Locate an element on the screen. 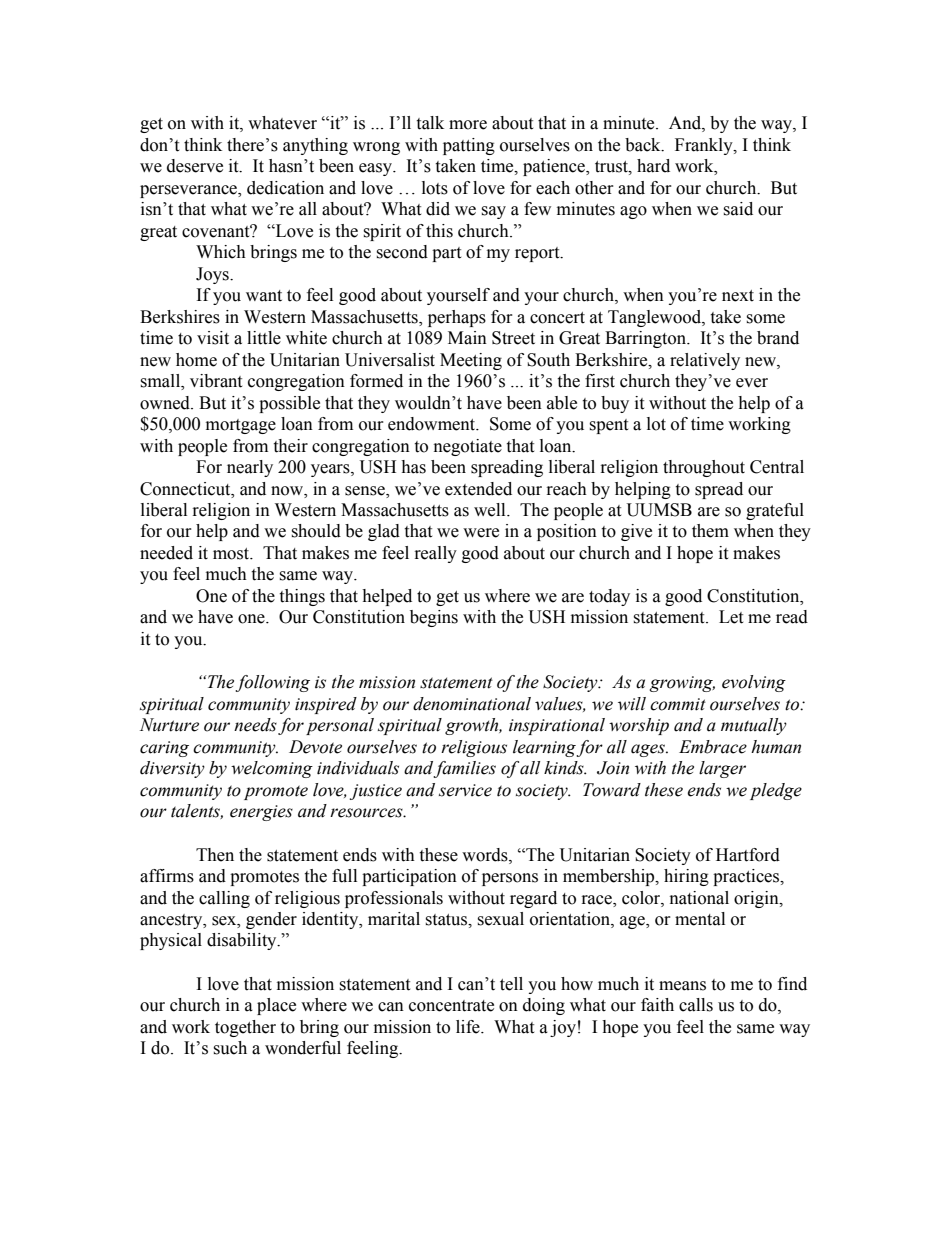  together is located at coordinates (245, 1028).
